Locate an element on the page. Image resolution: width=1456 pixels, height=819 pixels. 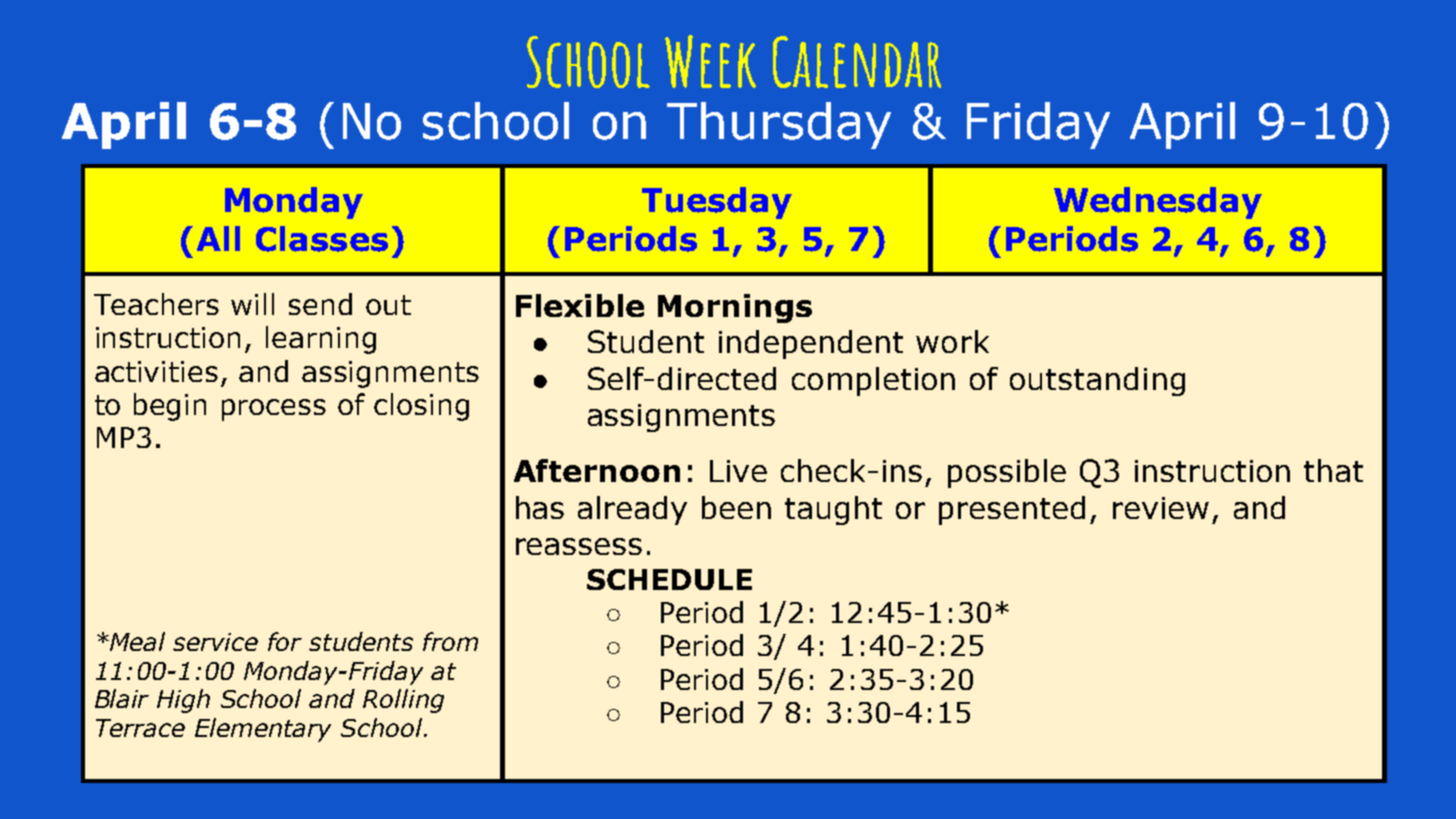
completion is located at coordinates (873, 381).
